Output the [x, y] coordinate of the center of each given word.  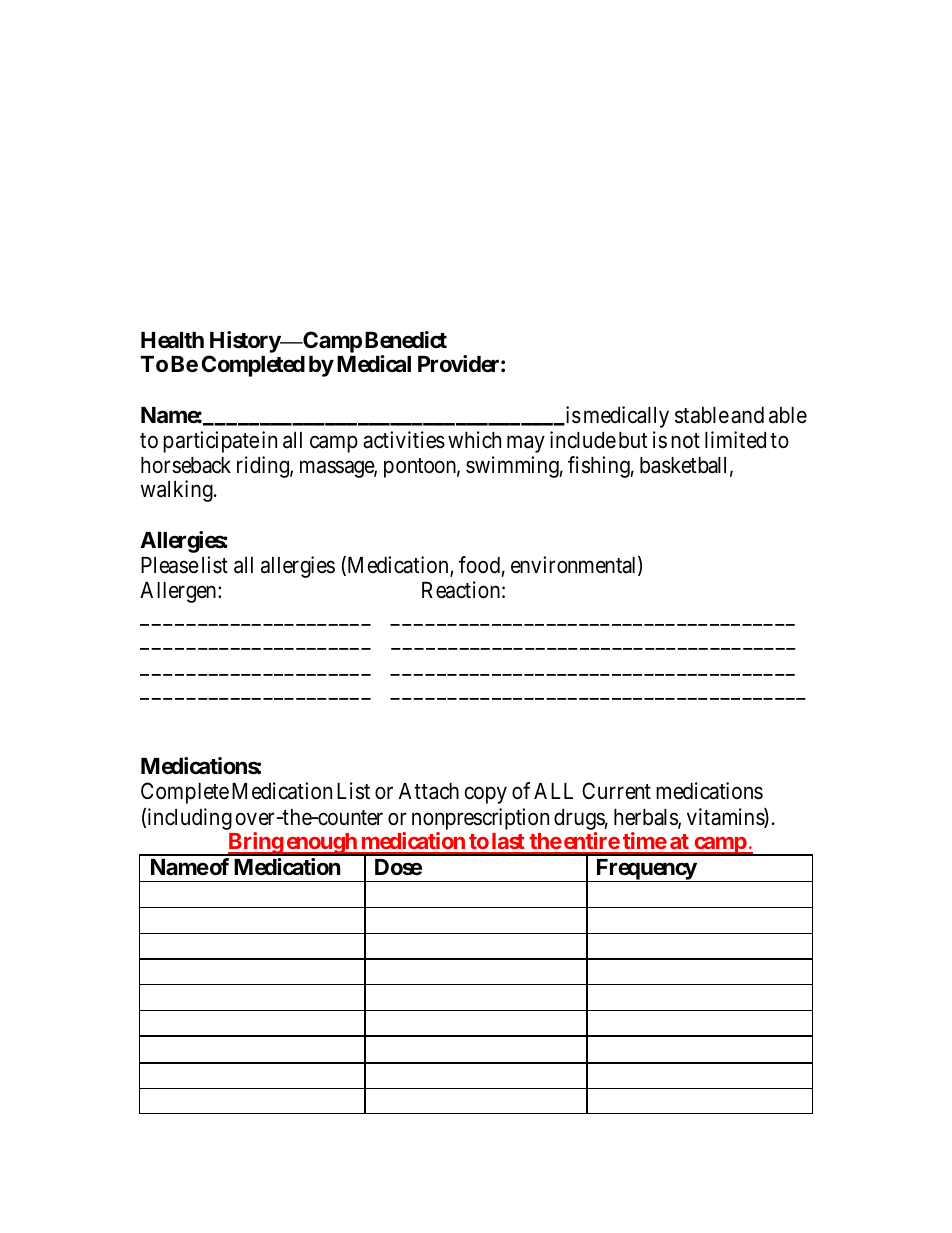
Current [616, 791]
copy [486, 795]
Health [172, 340]
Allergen [179, 592]
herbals [646, 818]
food [479, 565]
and [747, 415]
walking [178, 491]
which [474, 440]
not [685, 440]
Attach [429, 791]
